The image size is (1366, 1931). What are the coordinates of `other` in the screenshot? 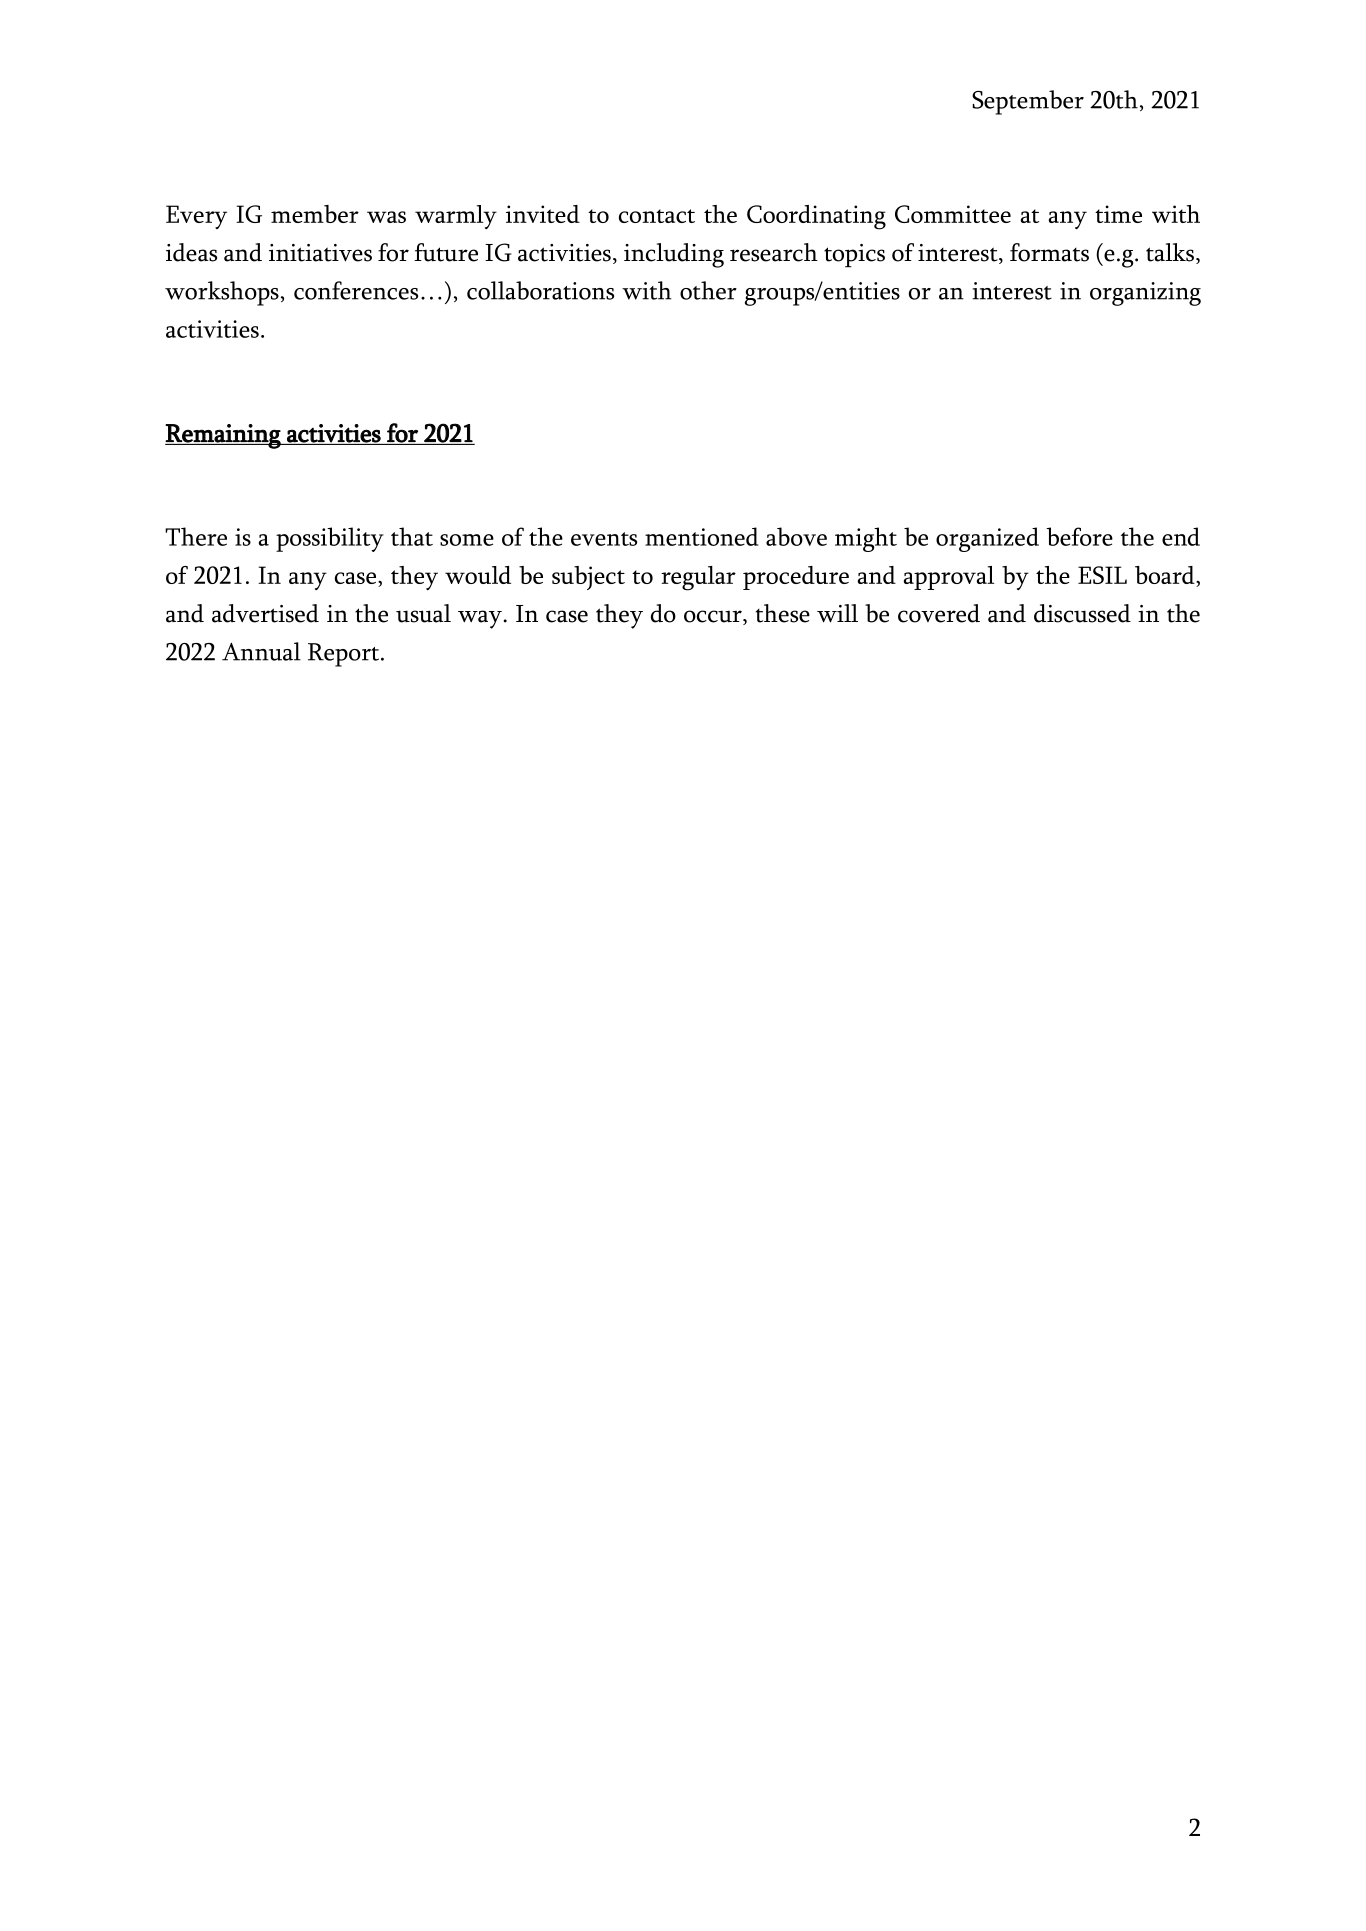 It's located at (708, 290).
